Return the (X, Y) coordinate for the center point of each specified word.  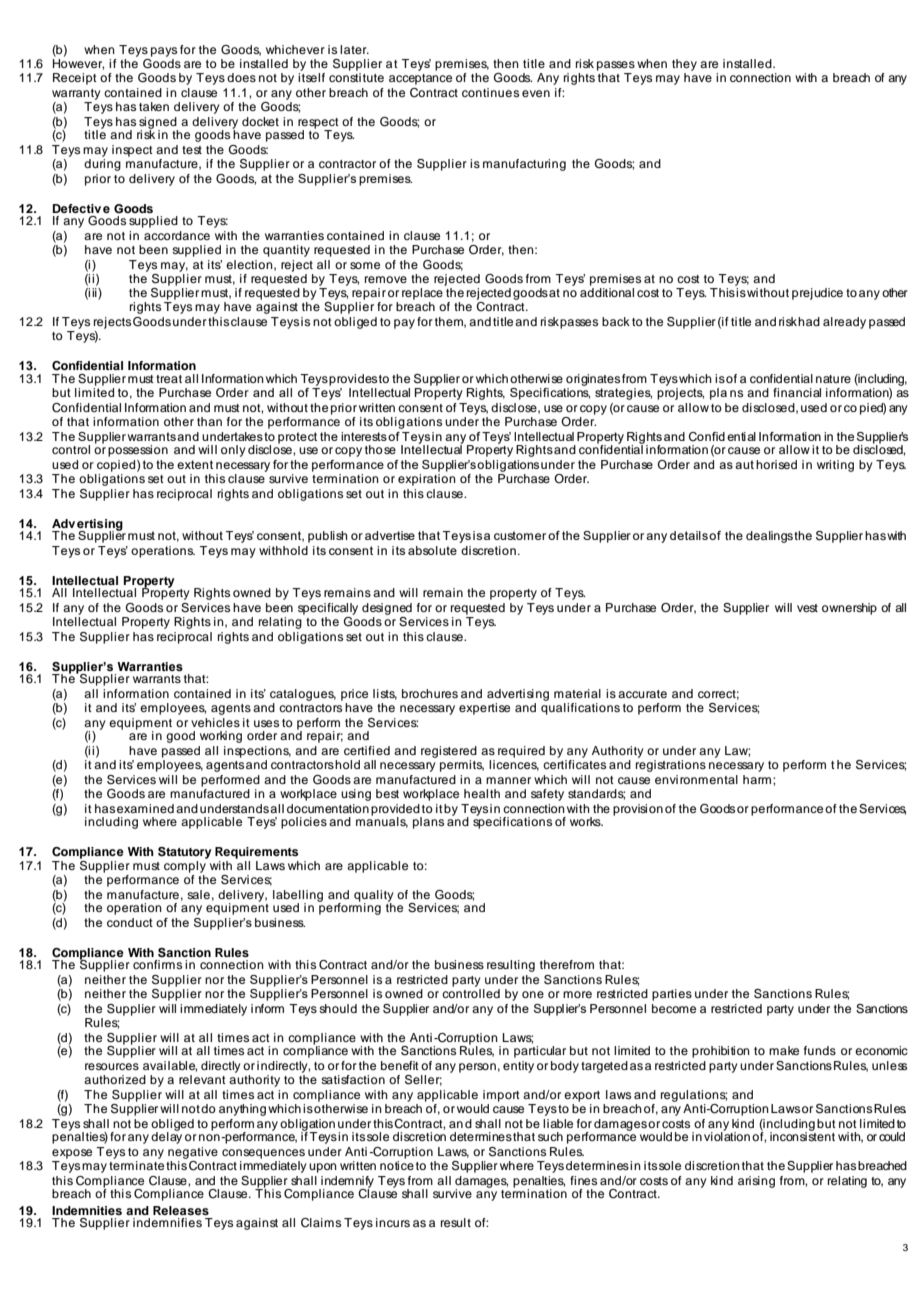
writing (835, 466)
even (536, 93)
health (482, 793)
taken (154, 106)
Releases (181, 1210)
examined (145, 808)
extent (195, 464)
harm (758, 779)
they (684, 66)
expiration (427, 478)
